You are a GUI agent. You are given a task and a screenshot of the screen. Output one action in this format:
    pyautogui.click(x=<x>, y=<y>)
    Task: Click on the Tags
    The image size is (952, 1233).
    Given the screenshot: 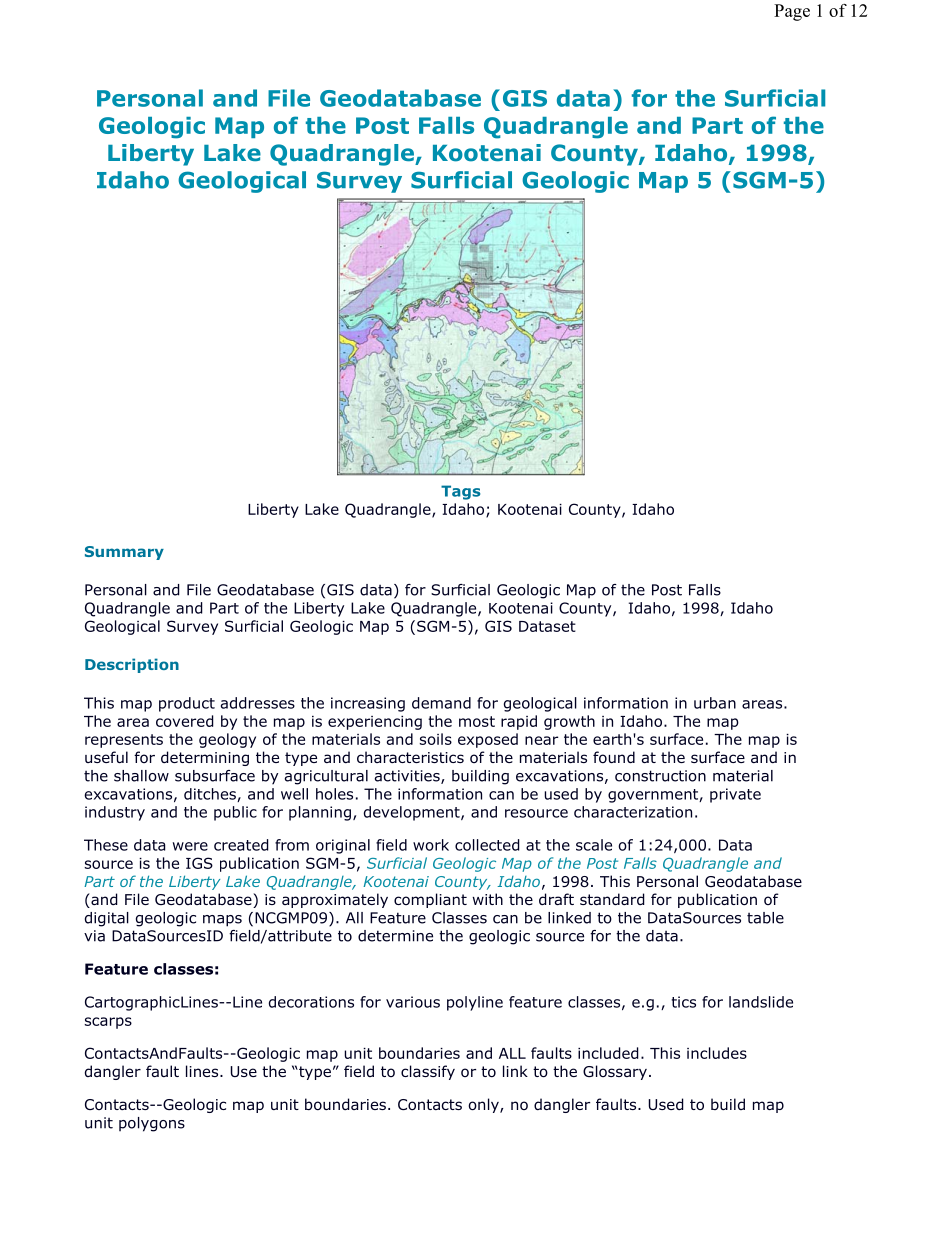 What is the action you would take?
    pyautogui.click(x=460, y=492)
